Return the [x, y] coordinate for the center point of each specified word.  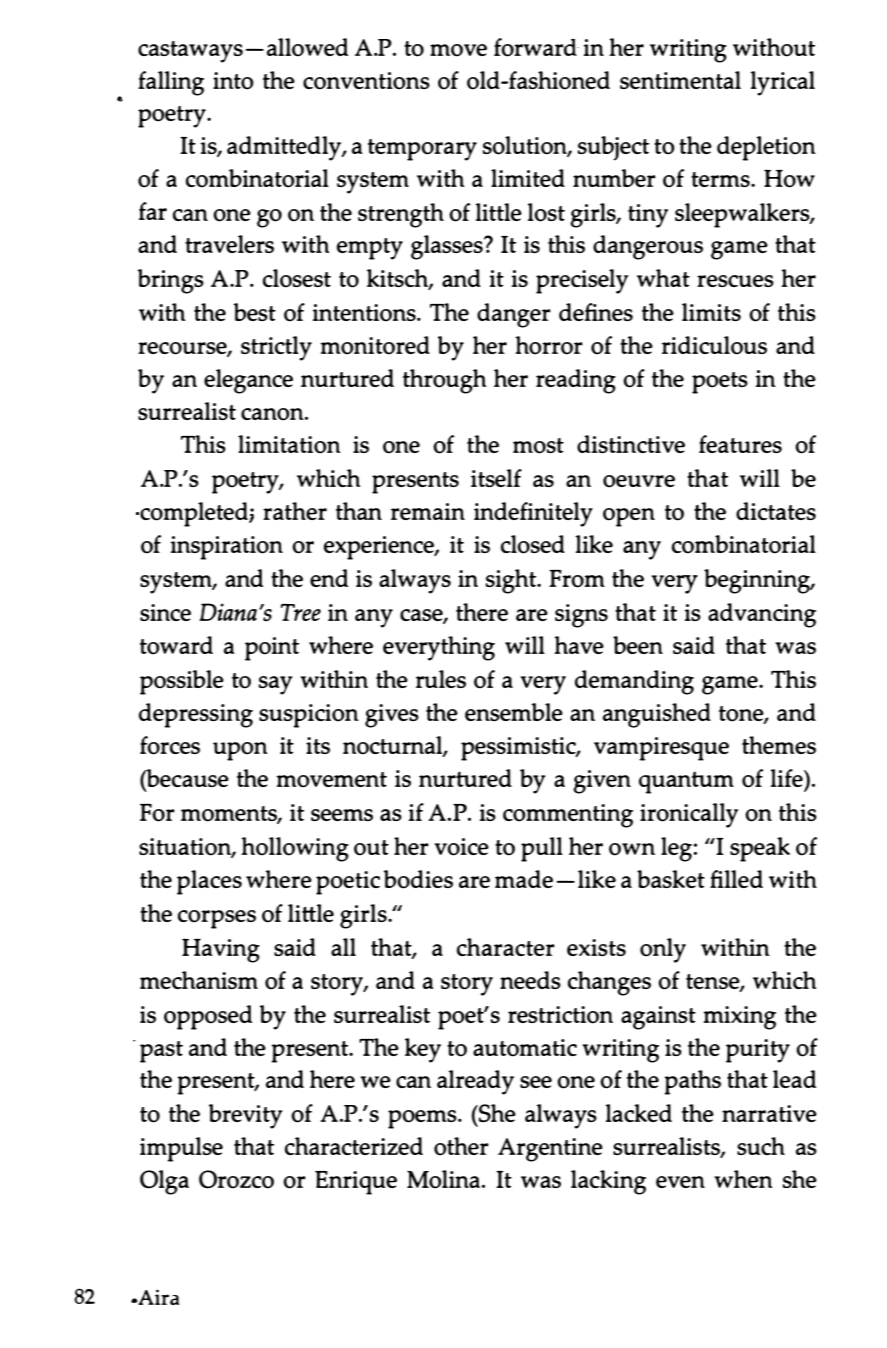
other [461, 1146]
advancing [762, 615]
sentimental [680, 80]
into [233, 81]
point [272, 649]
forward [536, 47]
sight [512, 581]
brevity [245, 1116]
